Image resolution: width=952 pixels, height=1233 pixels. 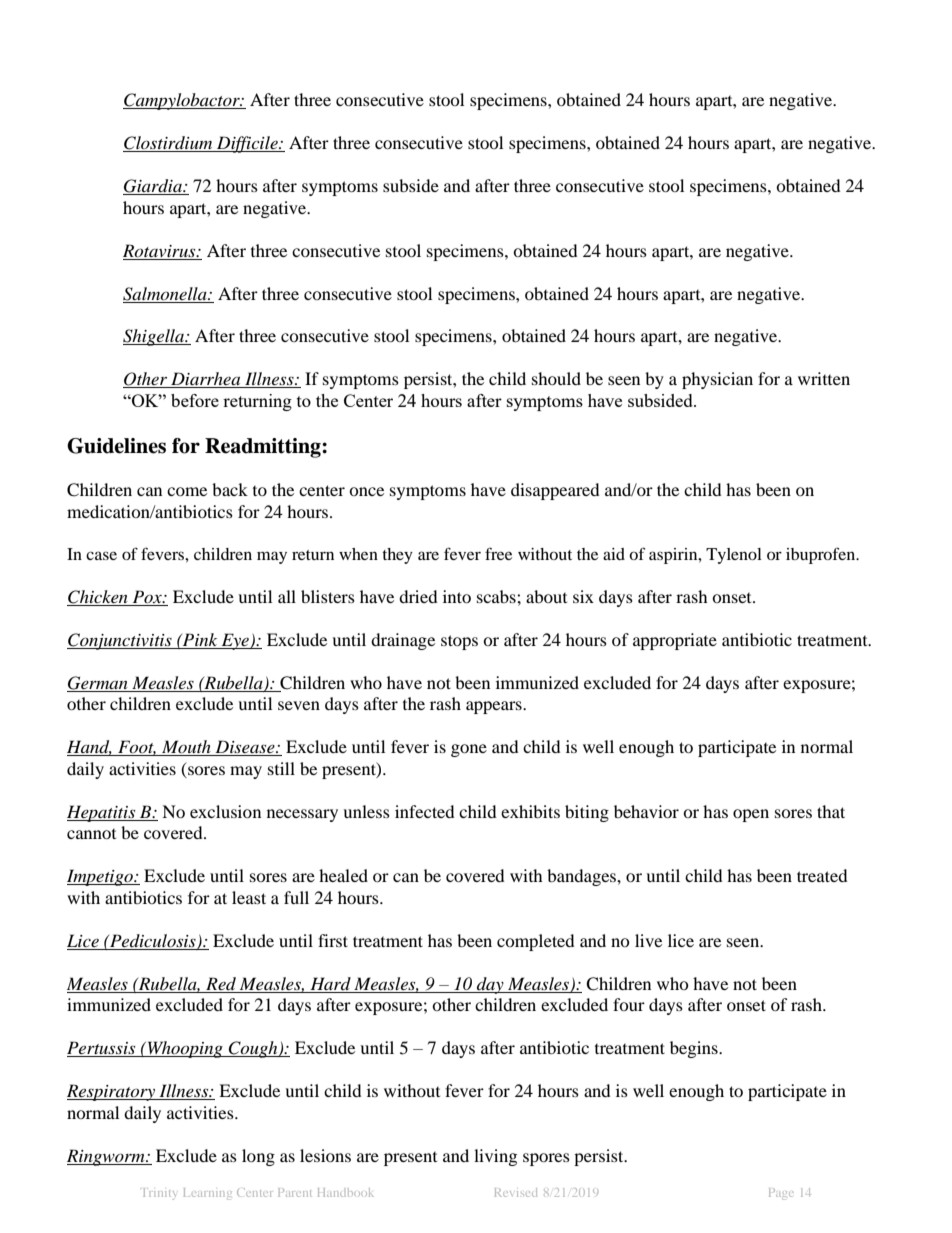 What do you see at coordinates (717, 380) in the document?
I see `physician` at bounding box center [717, 380].
